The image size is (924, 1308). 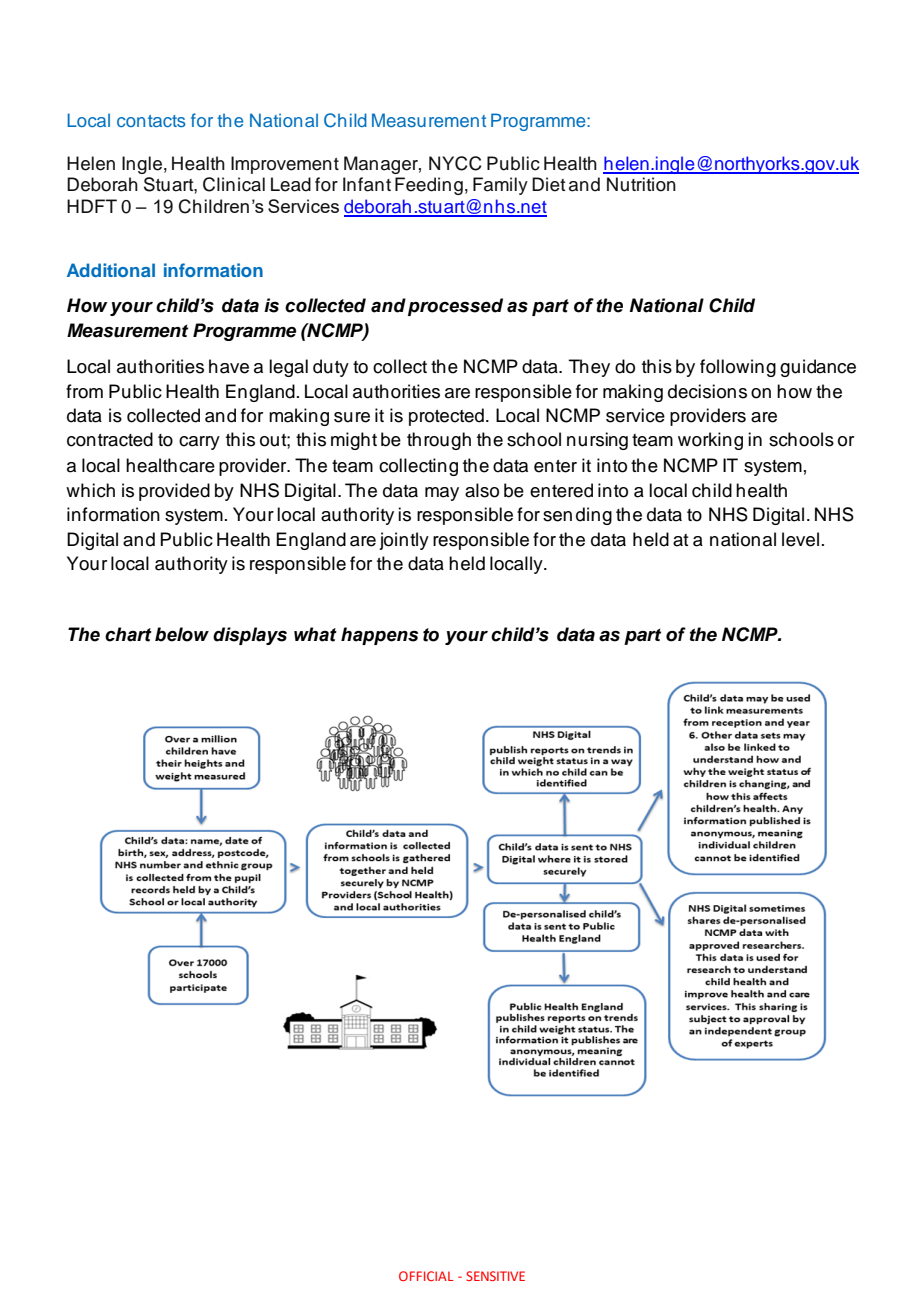 I want to click on OFFICIAL, so click(x=426, y=1276).
